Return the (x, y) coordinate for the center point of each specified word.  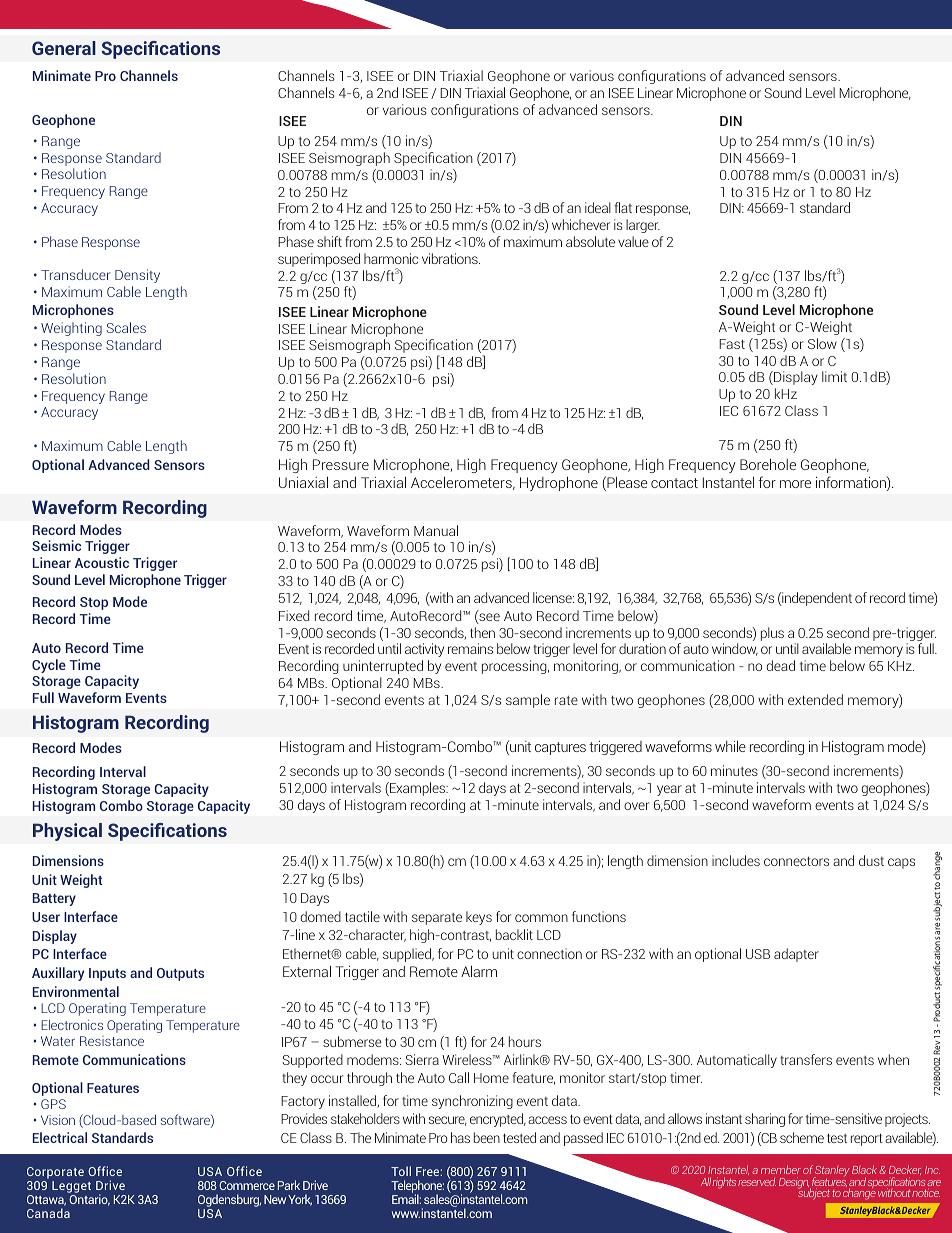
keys (479, 918)
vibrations (451, 258)
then (482, 632)
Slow (822, 343)
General (64, 48)
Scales (126, 327)
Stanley (831, 1172)
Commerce (247, 1185)
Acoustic (102, 562)
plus (772, 634)
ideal (598, 207)
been (487, 1137)
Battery (54, 899)
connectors (796, 861)
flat (623, 207)
